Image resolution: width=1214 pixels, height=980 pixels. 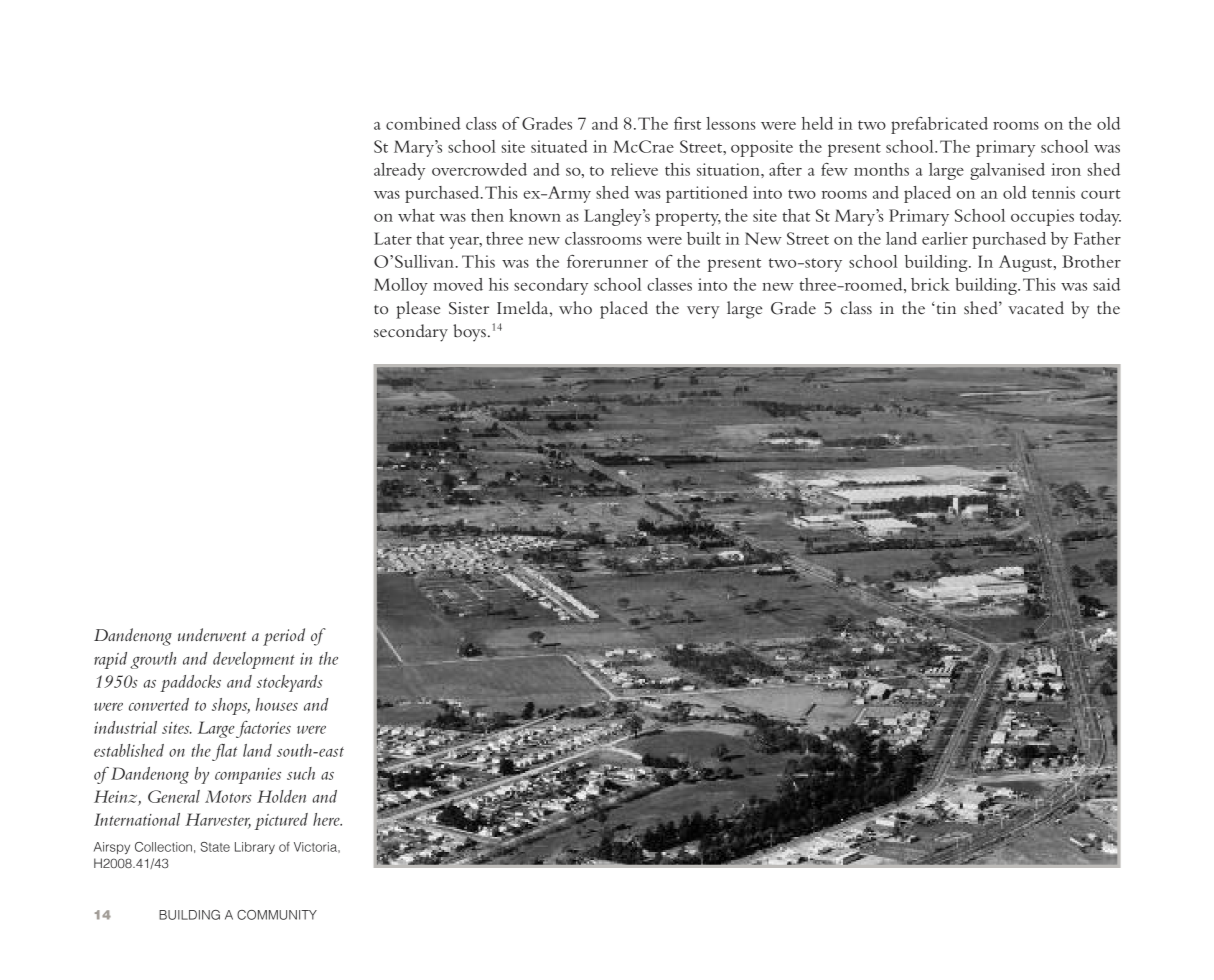 What do you see at coordinates (284, 637) in the page?
I see `period` at bounding box center [284, 637].
